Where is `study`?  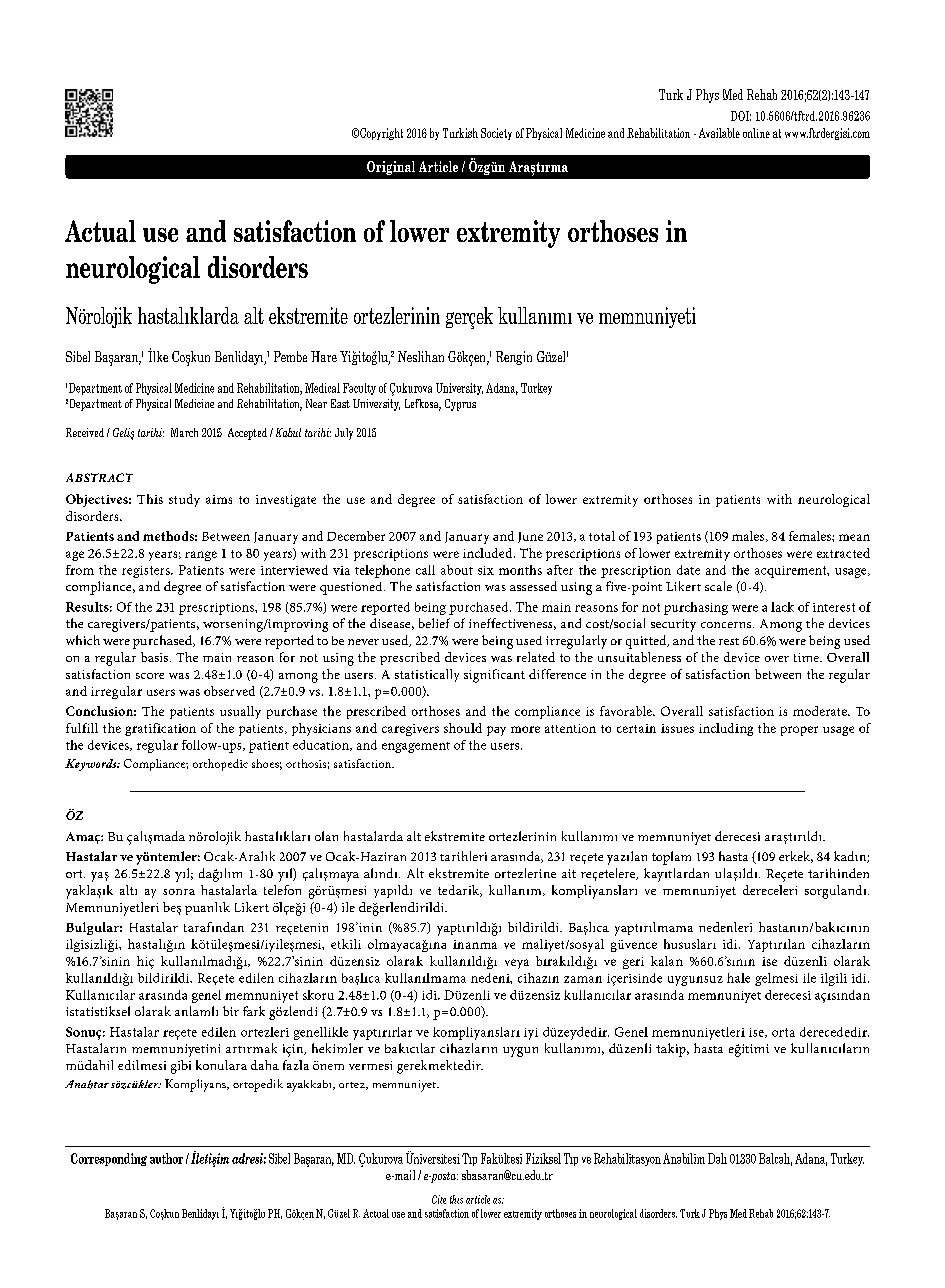 study is located at coordinates (184, 500).
